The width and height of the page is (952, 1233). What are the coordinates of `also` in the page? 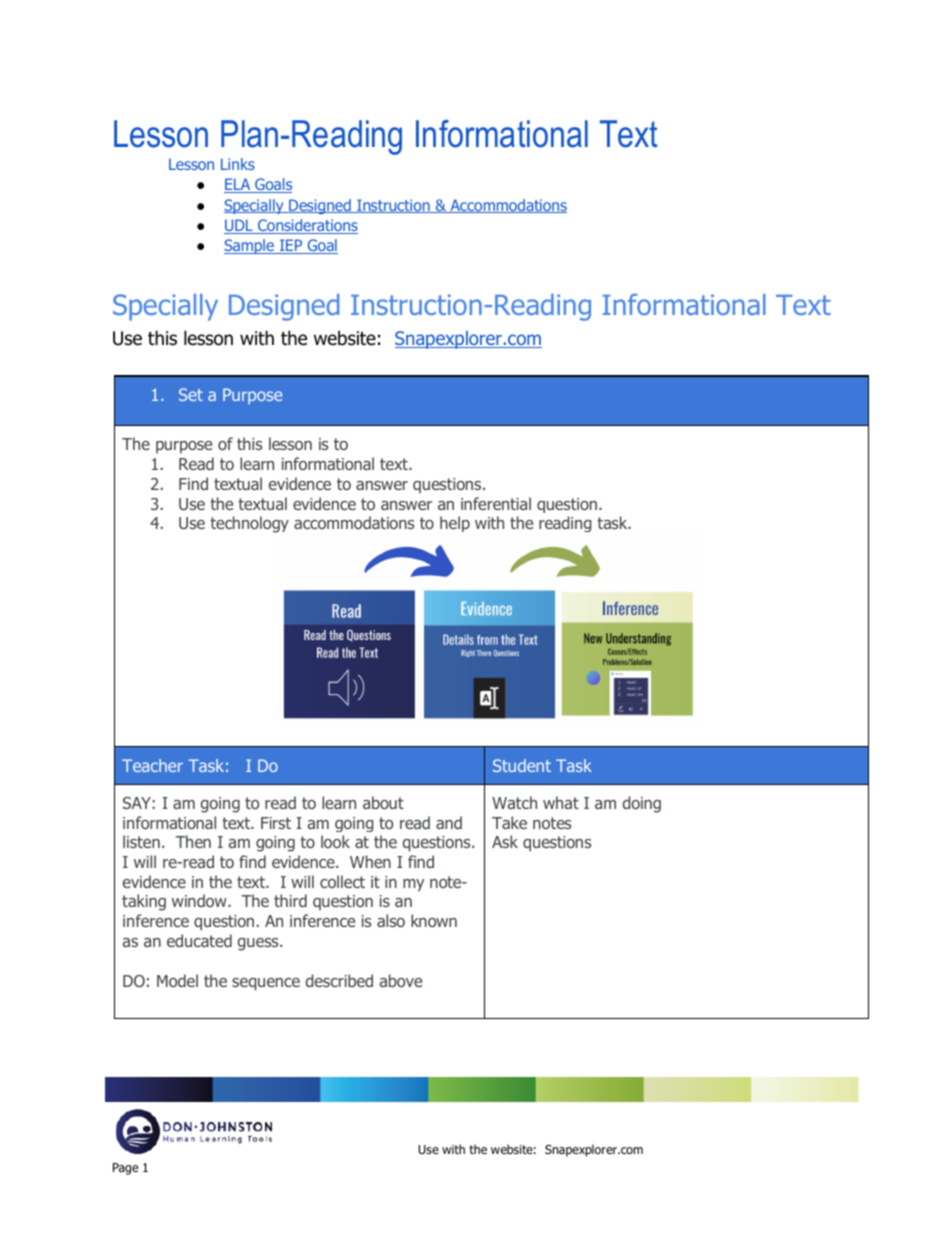 It's located at (391, 920).
